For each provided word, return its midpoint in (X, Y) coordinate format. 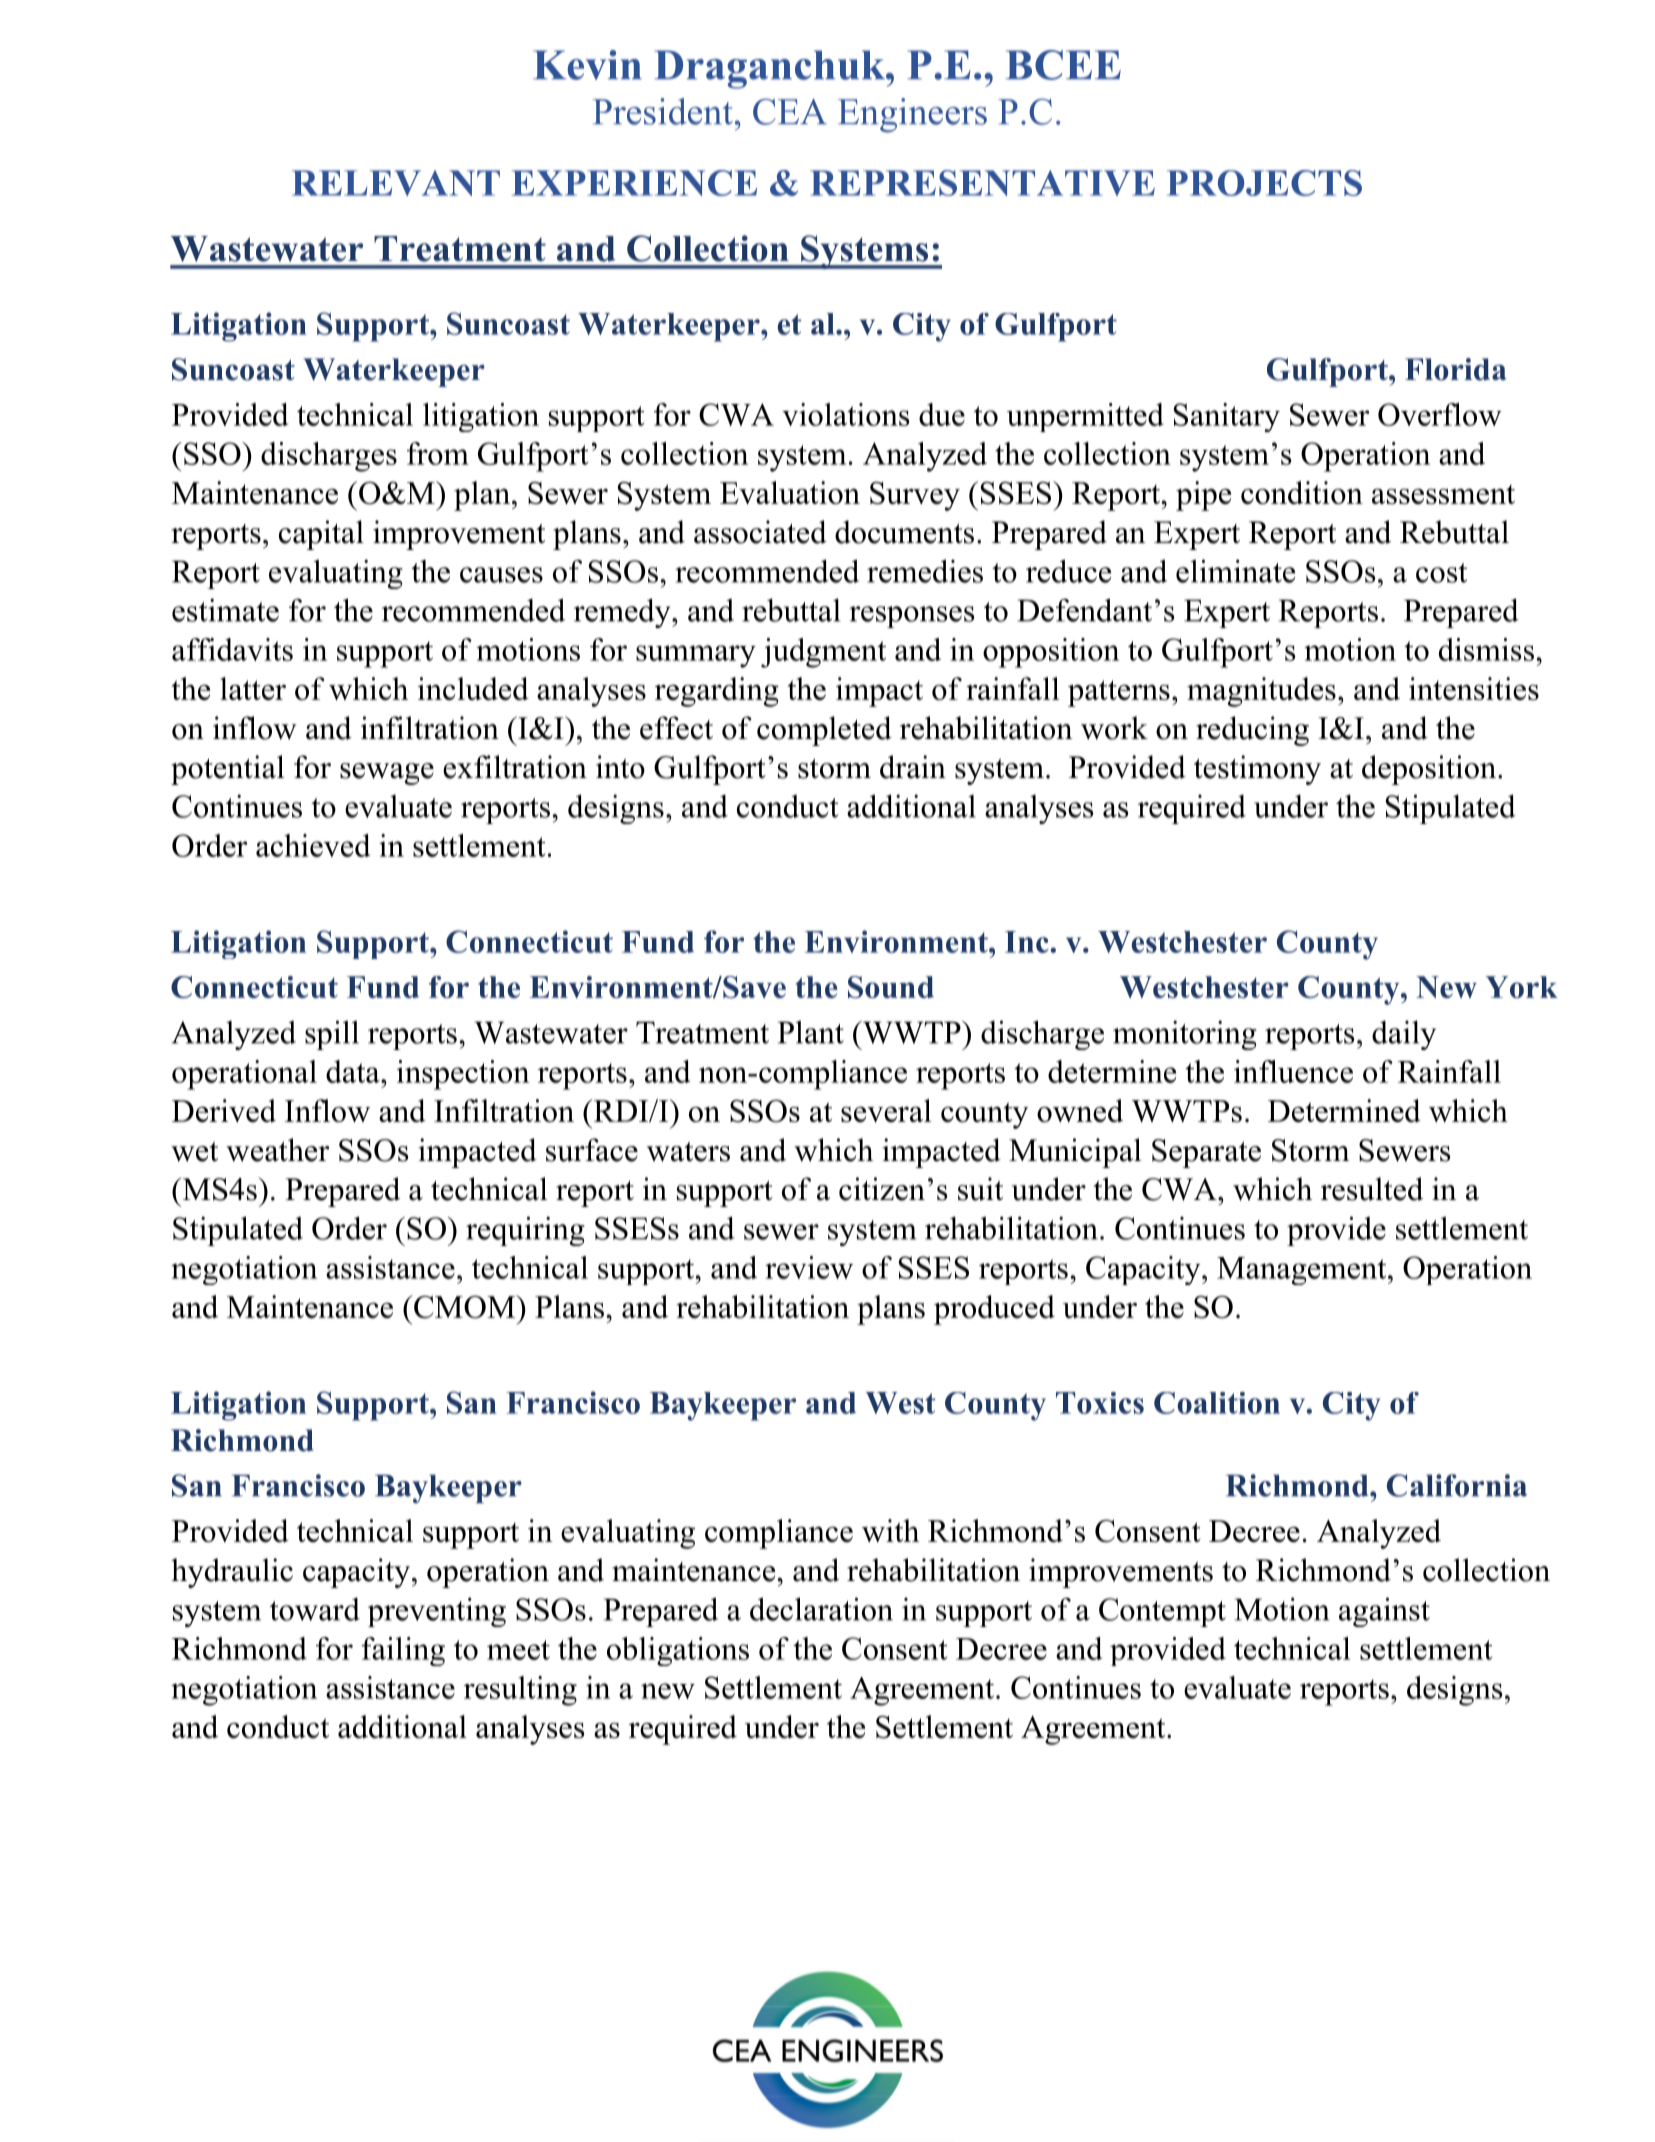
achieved (313, 845)
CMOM (465, 1307)
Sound (891, 987)
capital (321, 535)
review (809, 1267)
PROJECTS (1264, 183)
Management (1303, 1271)
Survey (915, 496)
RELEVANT (396, 183)
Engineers (912, 115)
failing (403, 1651)
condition (1302, 492)
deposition (1430, 770)
